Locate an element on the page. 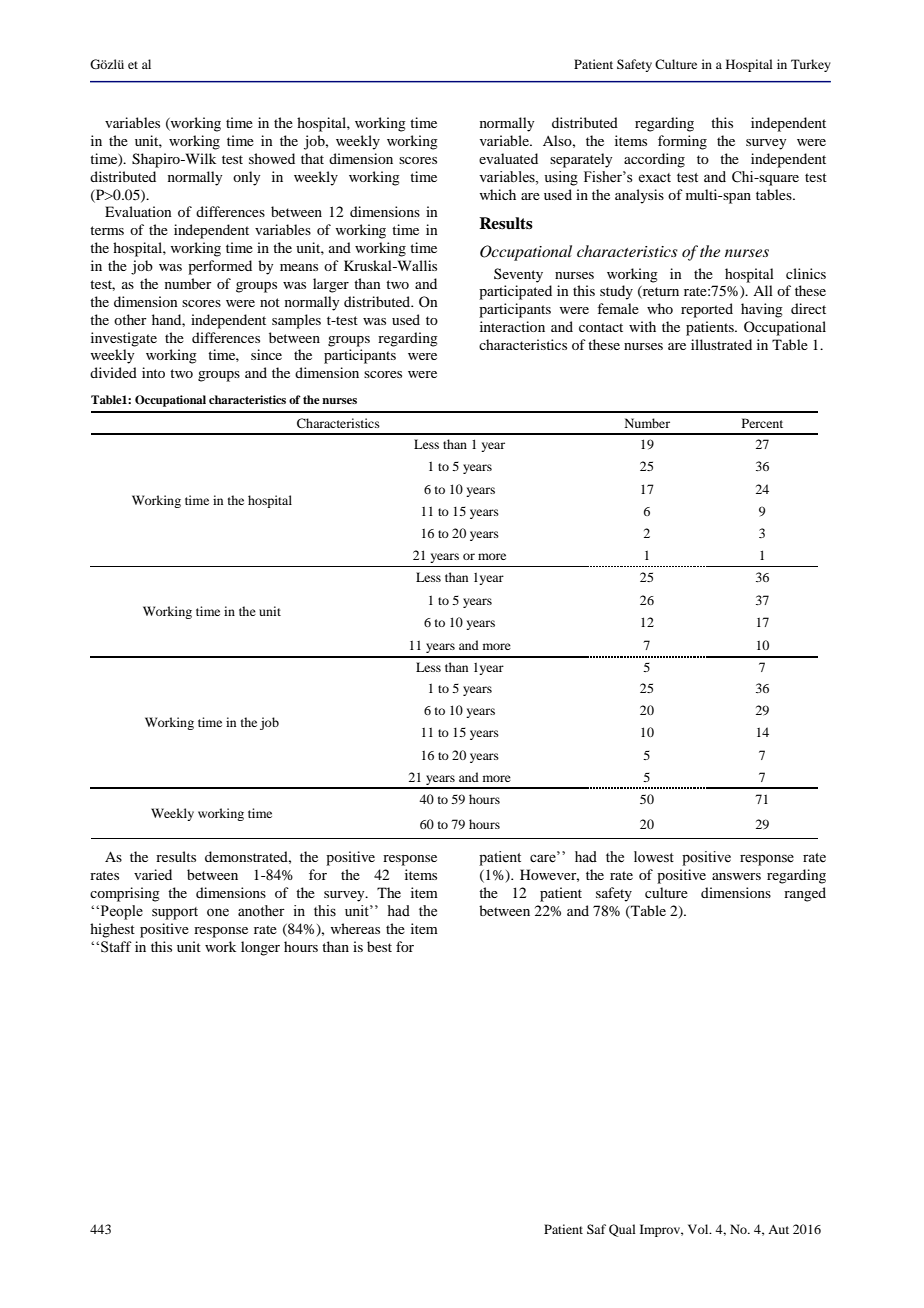 This image has width=924, height=1308. into is located at coordinates (153, 372).
